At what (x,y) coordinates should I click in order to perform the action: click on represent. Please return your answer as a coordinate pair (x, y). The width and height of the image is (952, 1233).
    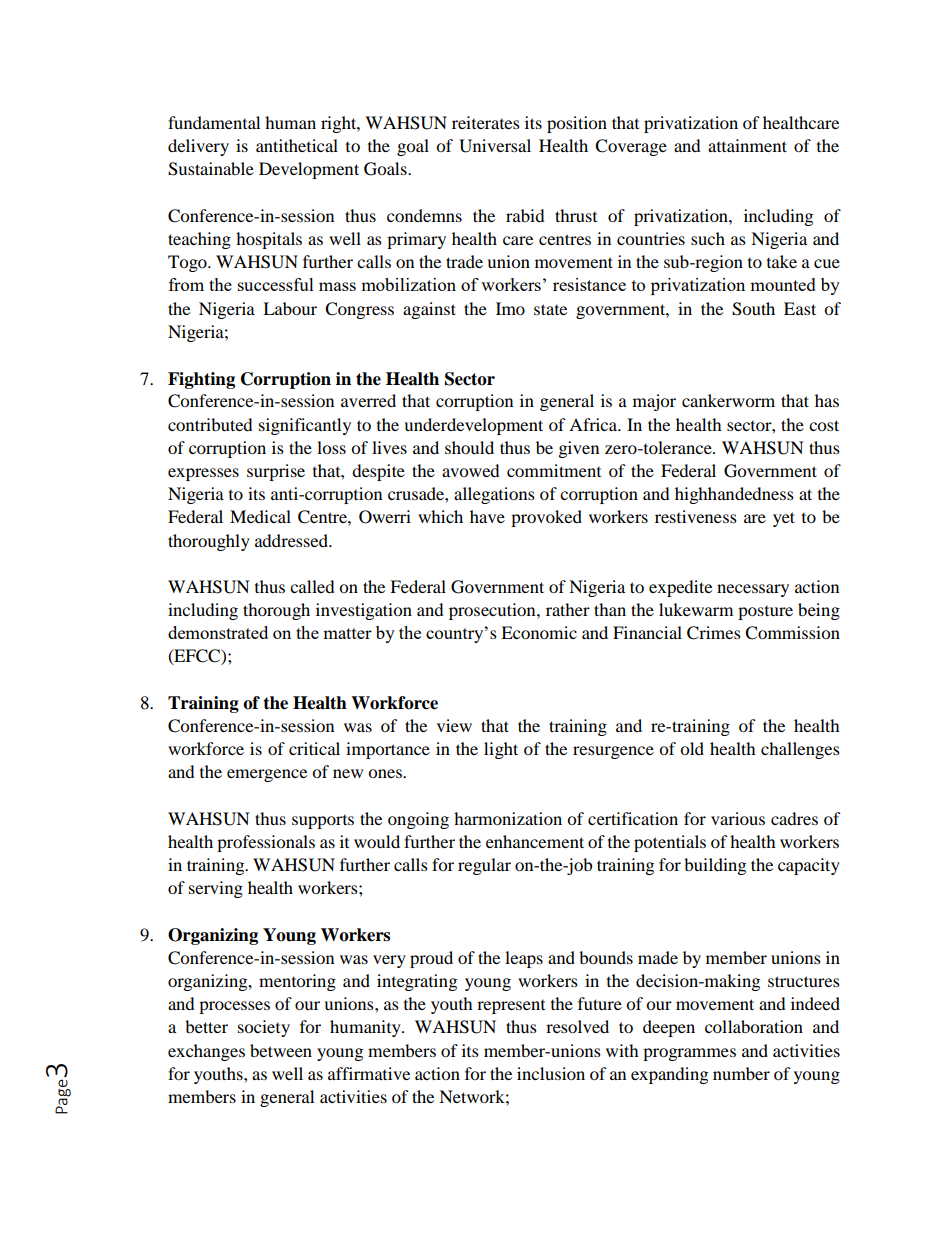
    Looking at the image, I should click on (511, 1007).
